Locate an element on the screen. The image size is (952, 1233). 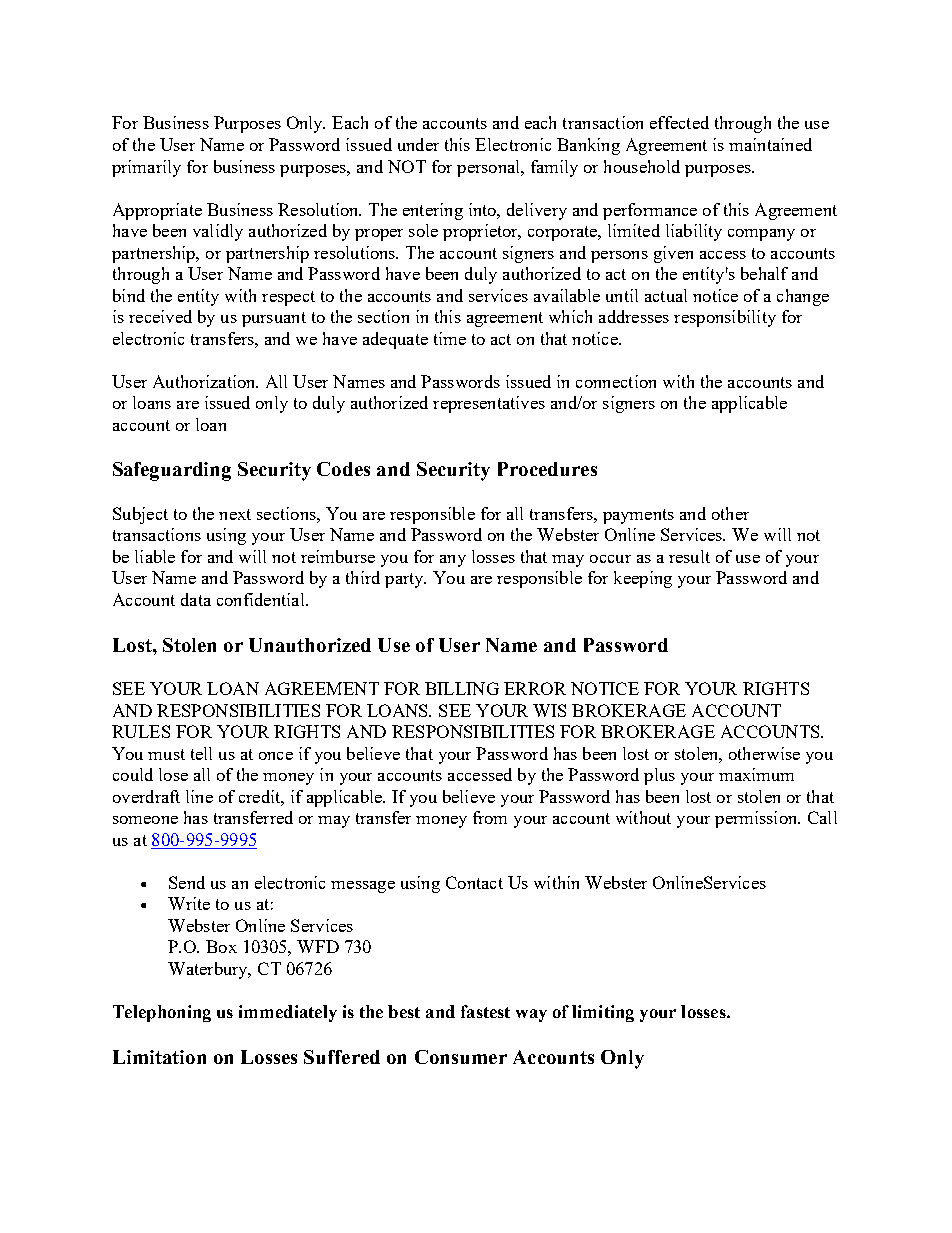
Procedures is located at coordinates (547, 469).
